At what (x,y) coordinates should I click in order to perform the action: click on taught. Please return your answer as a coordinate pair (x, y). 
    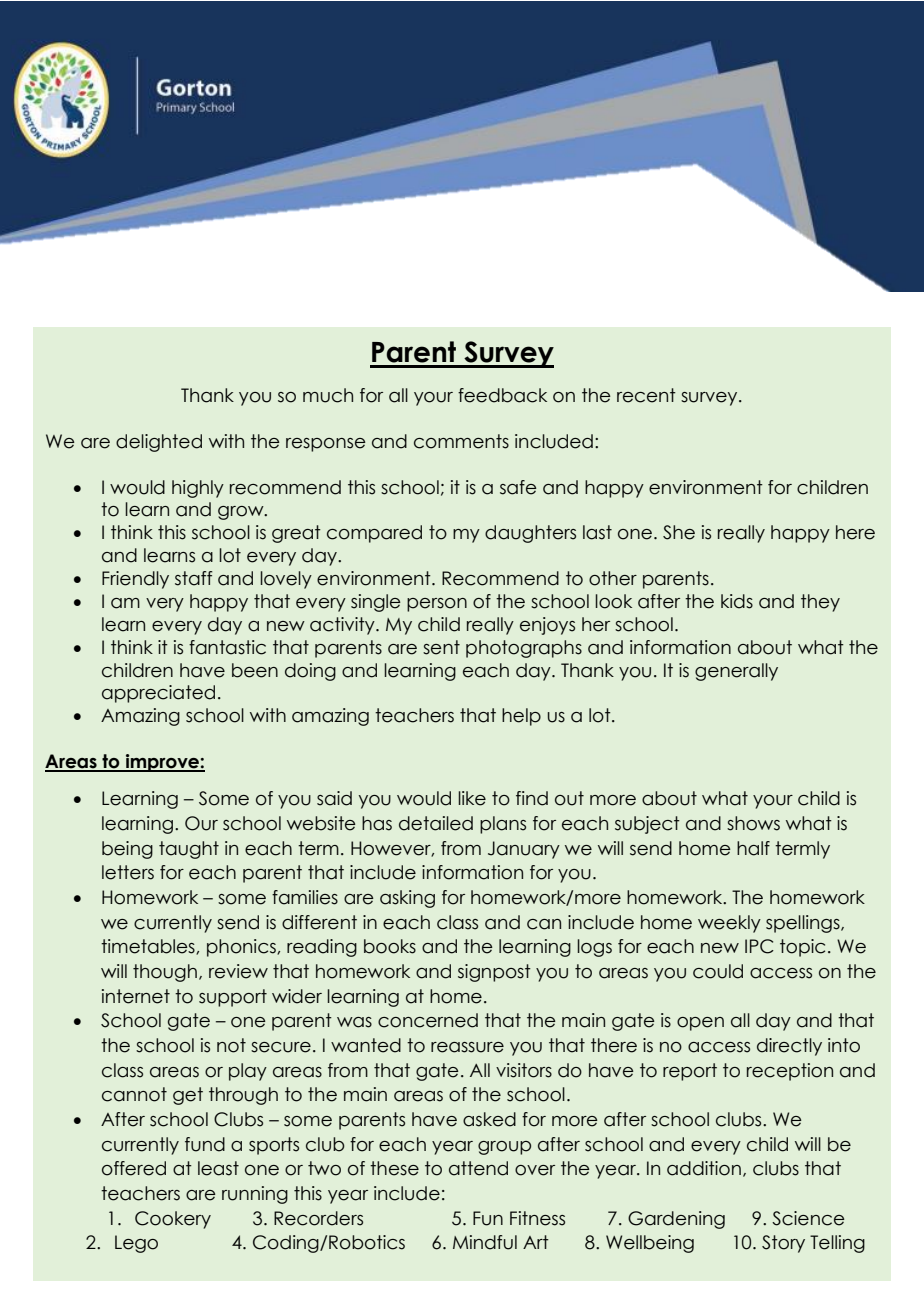
    Looking at the image, I should click on (189, 850).
